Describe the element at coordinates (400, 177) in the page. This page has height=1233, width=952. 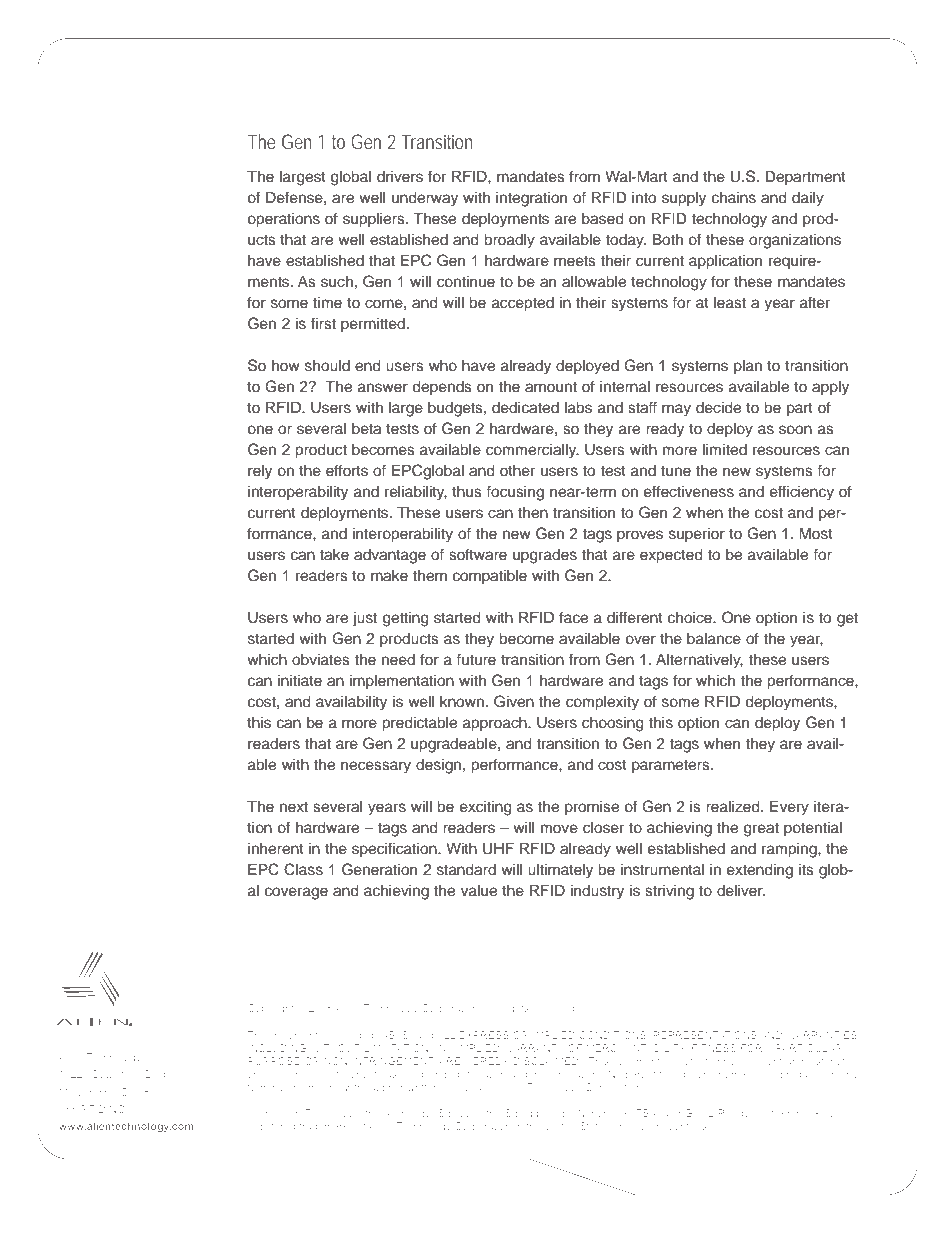
I see `drivers` at that location.
